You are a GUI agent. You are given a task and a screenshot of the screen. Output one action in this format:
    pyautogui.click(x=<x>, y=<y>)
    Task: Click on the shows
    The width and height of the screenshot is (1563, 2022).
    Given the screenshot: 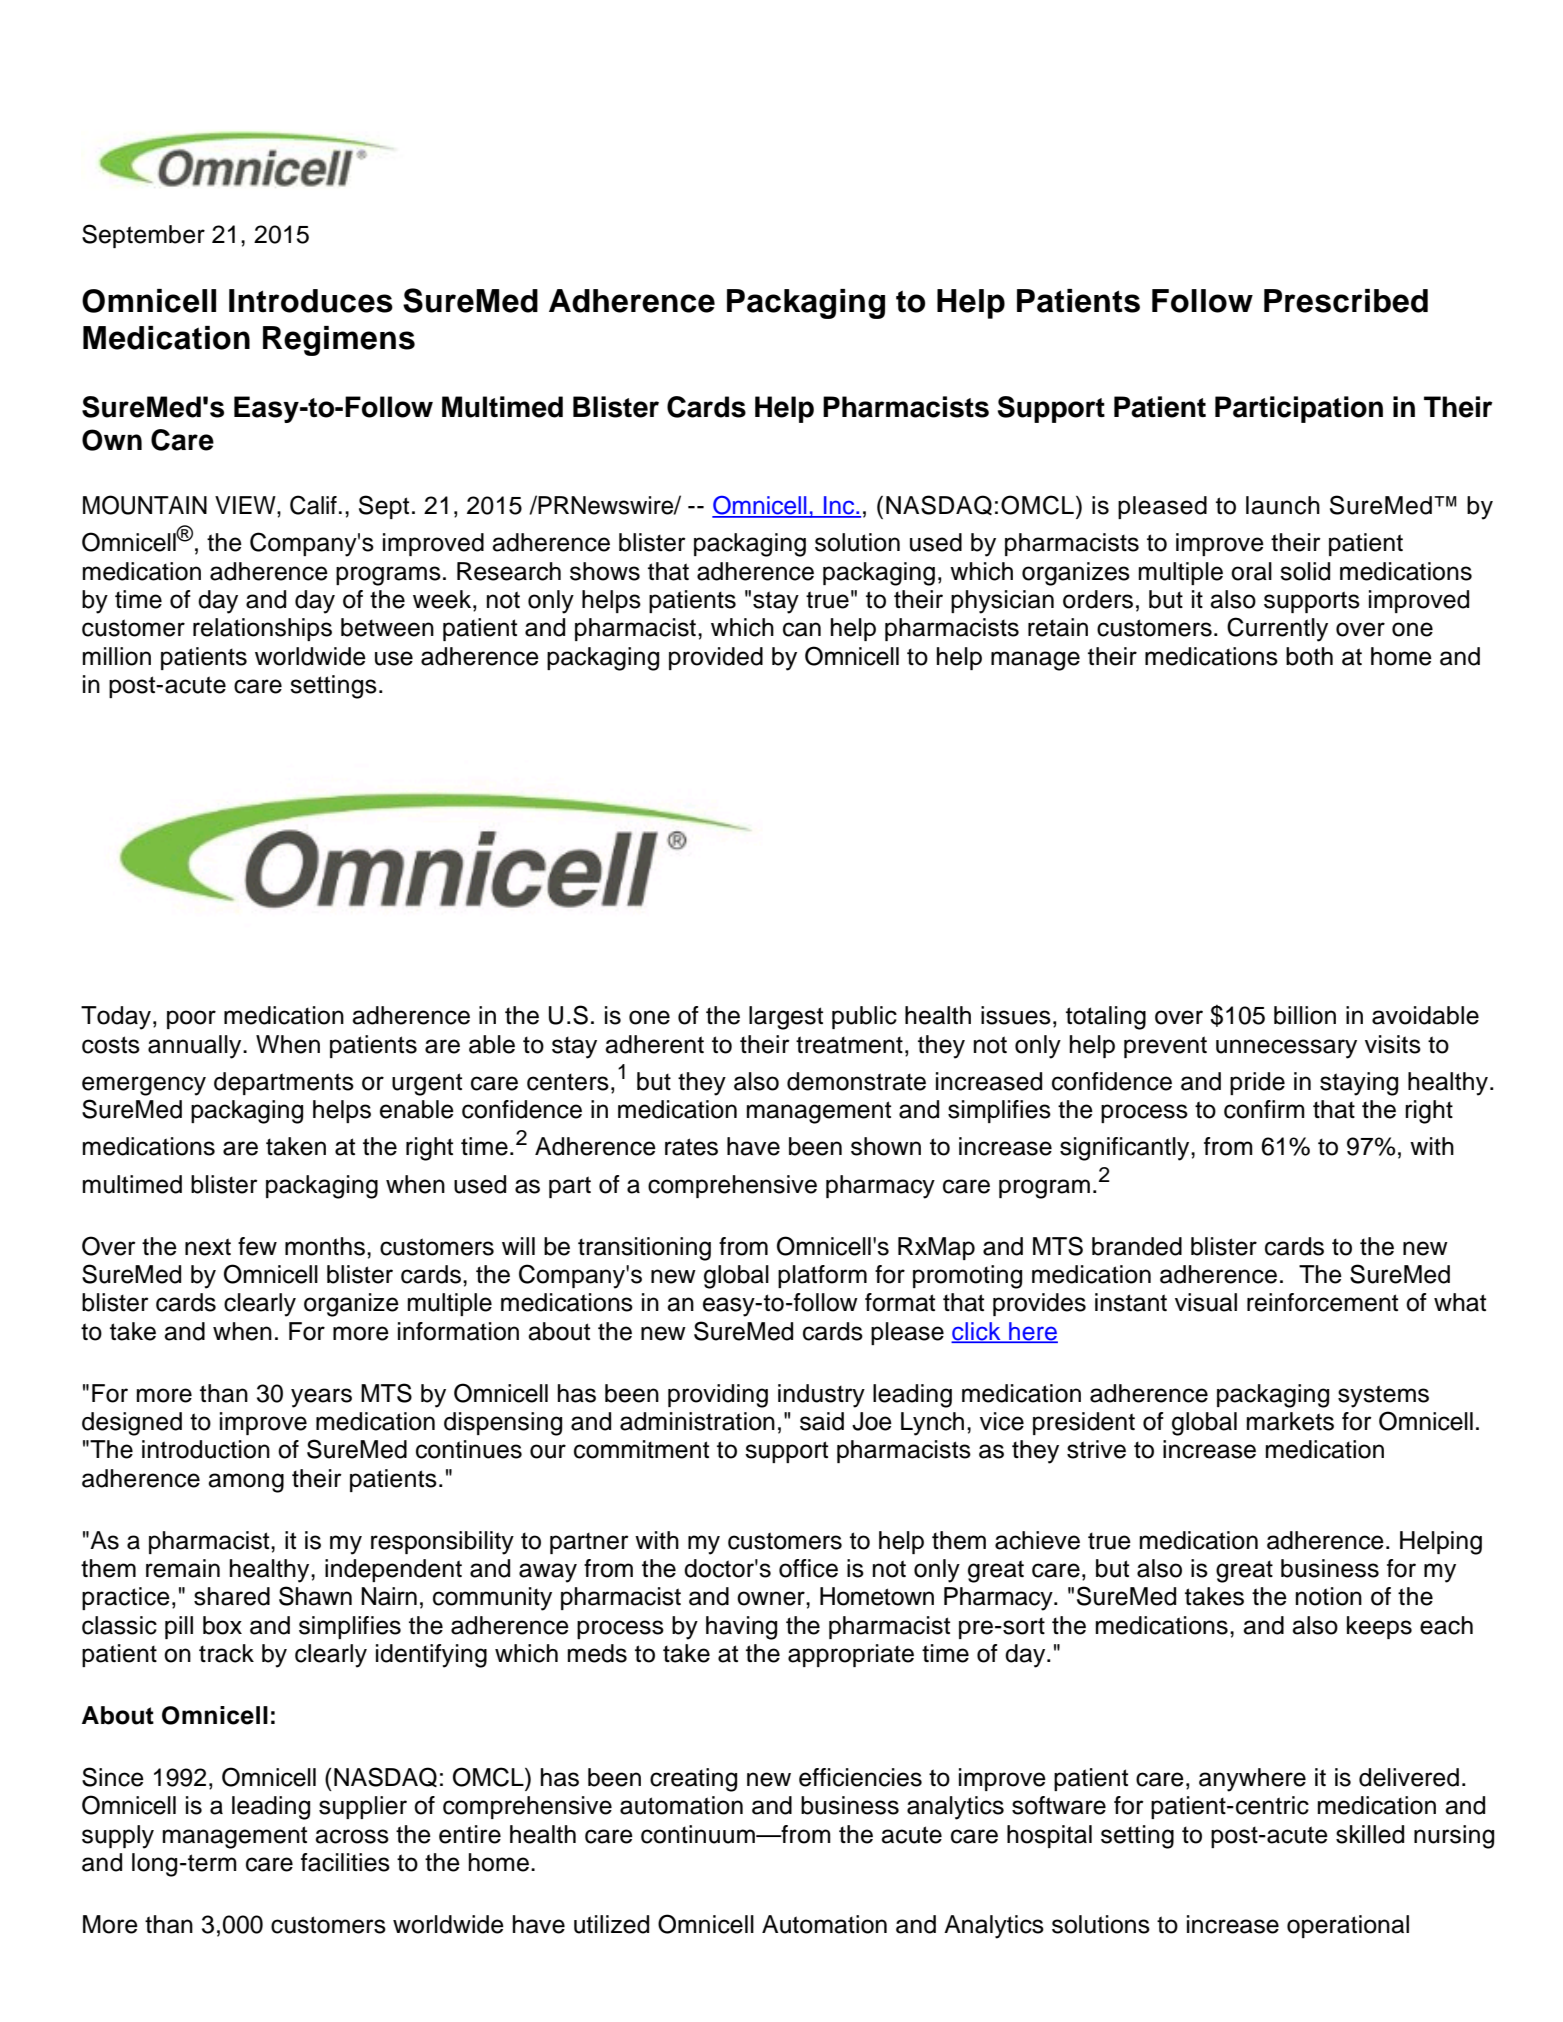 What is the action you would take?
    pyautogui.click(x=605, y=571)
